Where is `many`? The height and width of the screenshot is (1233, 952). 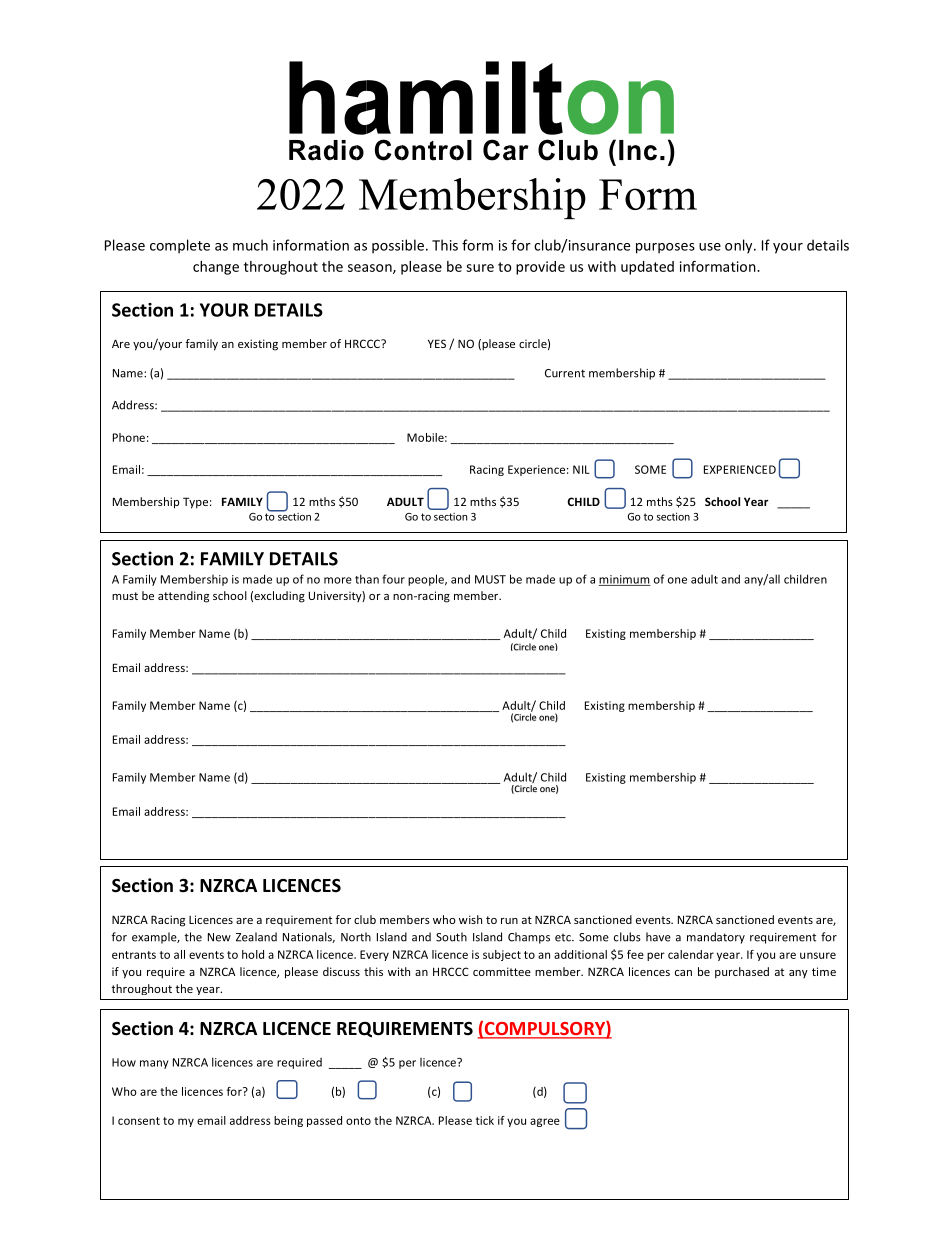
many is located at coordinates (154, 1064).
